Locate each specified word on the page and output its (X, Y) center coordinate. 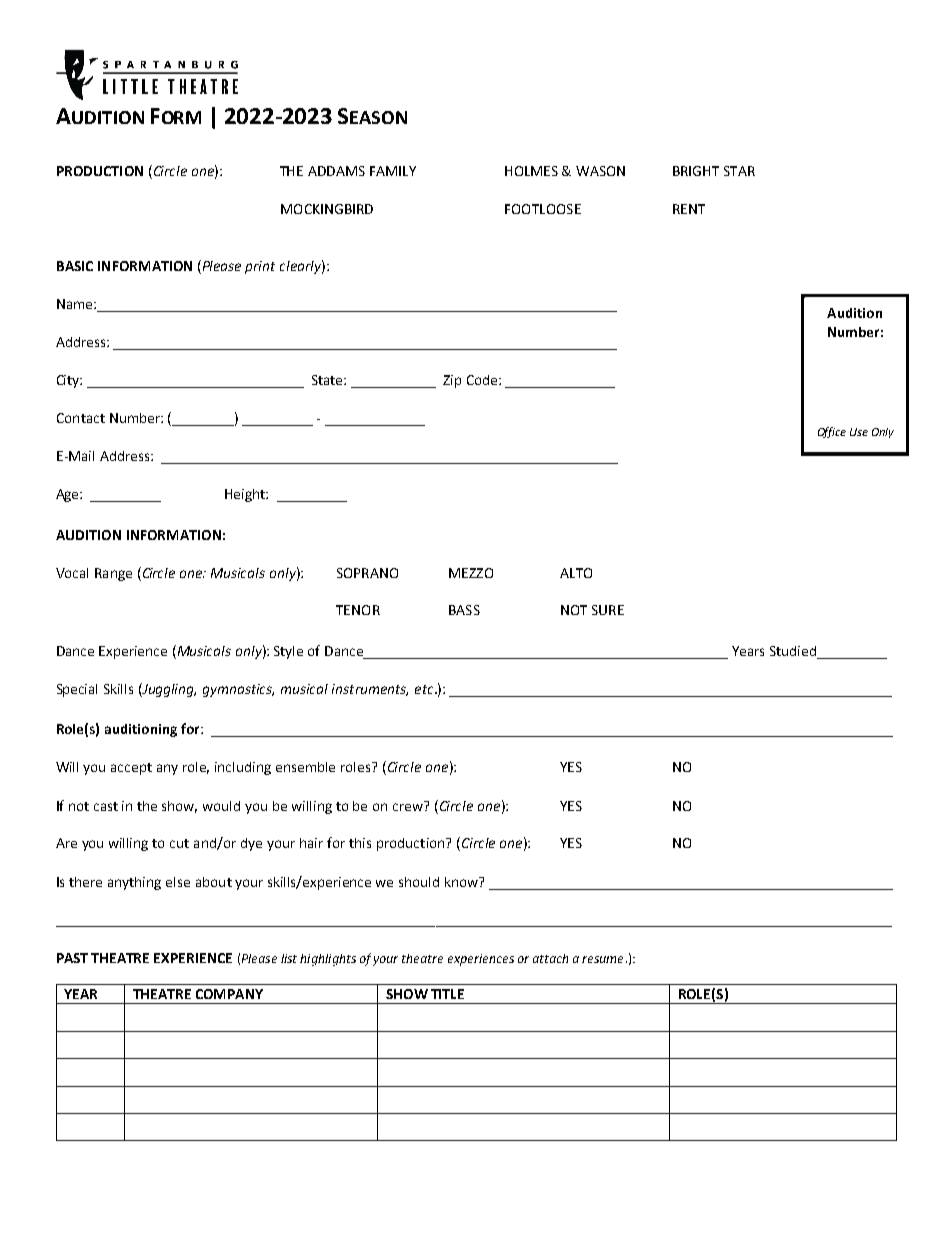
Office (832, 432)
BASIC (75, 266)
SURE (608, 610)
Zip (452, 381)
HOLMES (531, 171)
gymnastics (238, 690)
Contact (81, 418)
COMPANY (229, 994)
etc (425, 689)
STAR (739, 171)
